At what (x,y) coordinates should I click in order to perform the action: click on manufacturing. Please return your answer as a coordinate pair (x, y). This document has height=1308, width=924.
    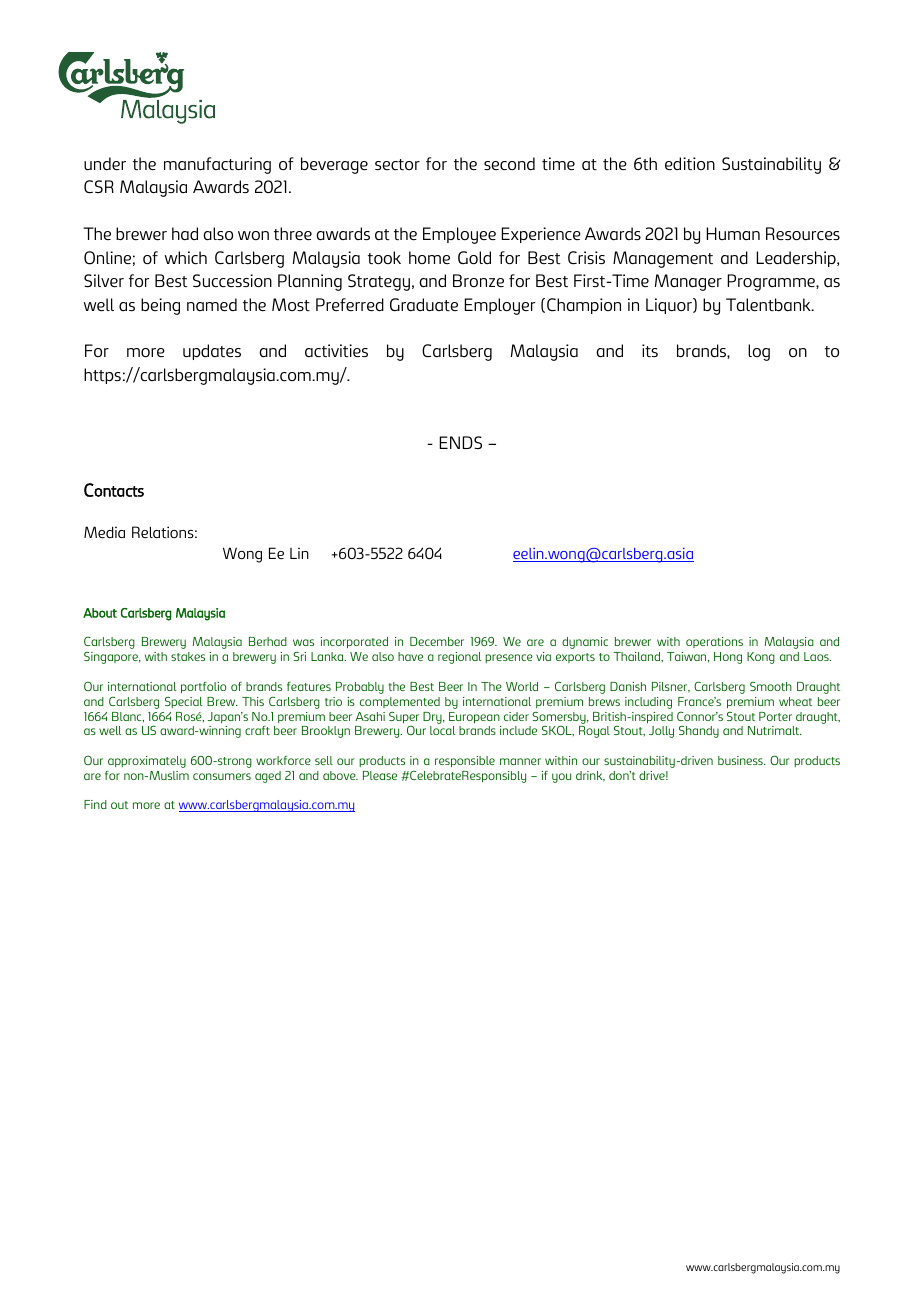
    Looking at the image, I should click on (217, 165).
